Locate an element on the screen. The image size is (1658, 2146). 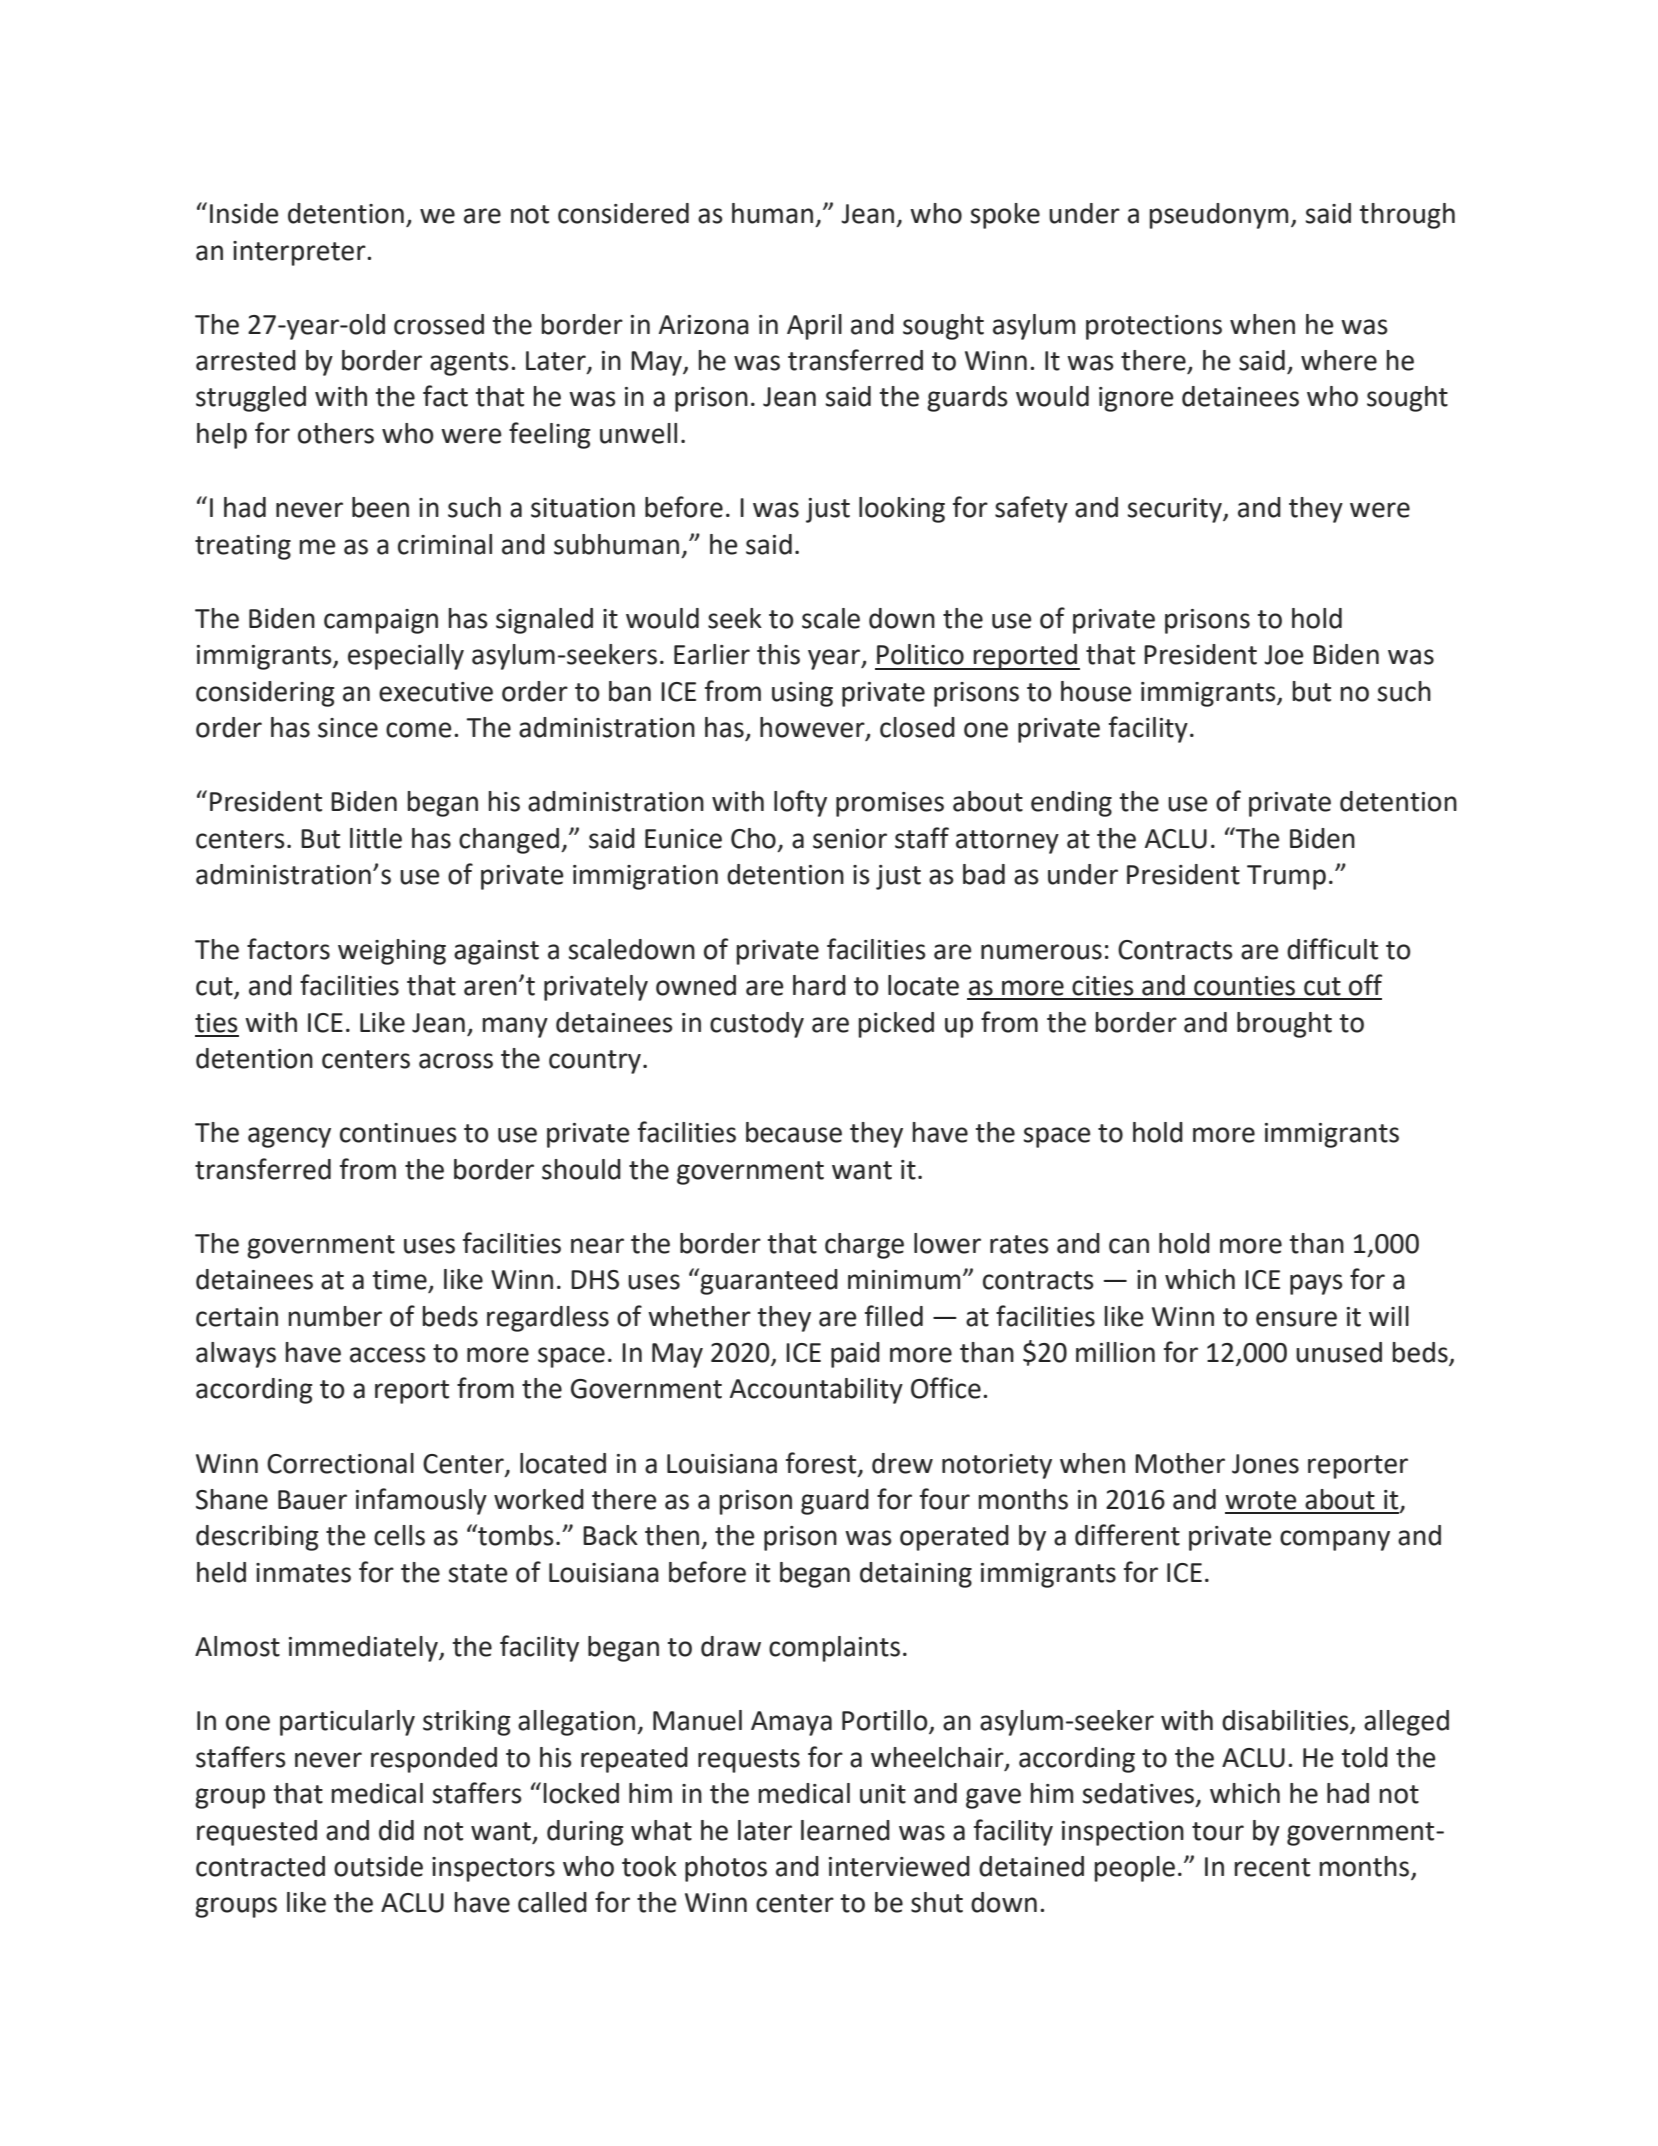
learned is located at coordinates (845, 1830).
